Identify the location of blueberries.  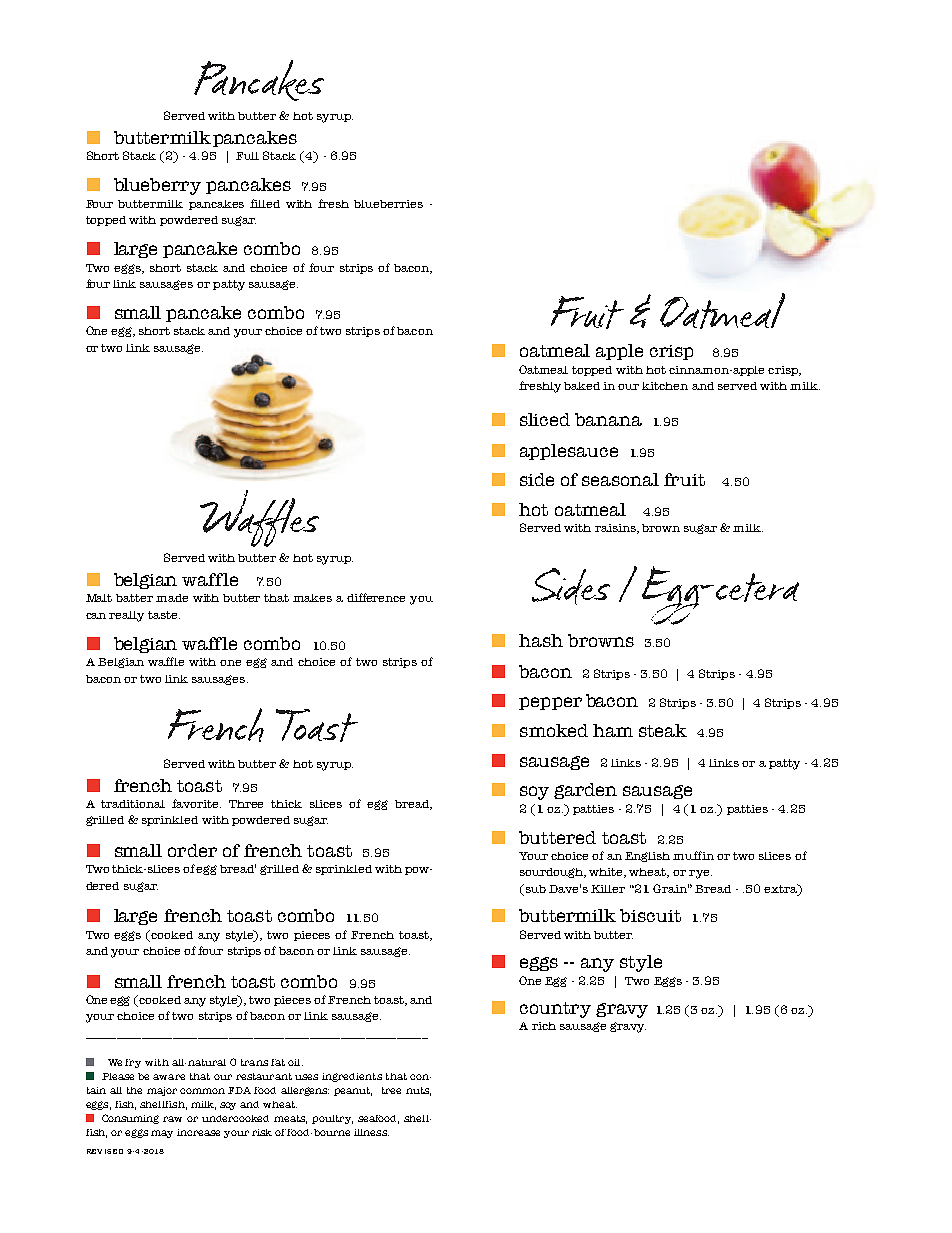
(388, 204).
